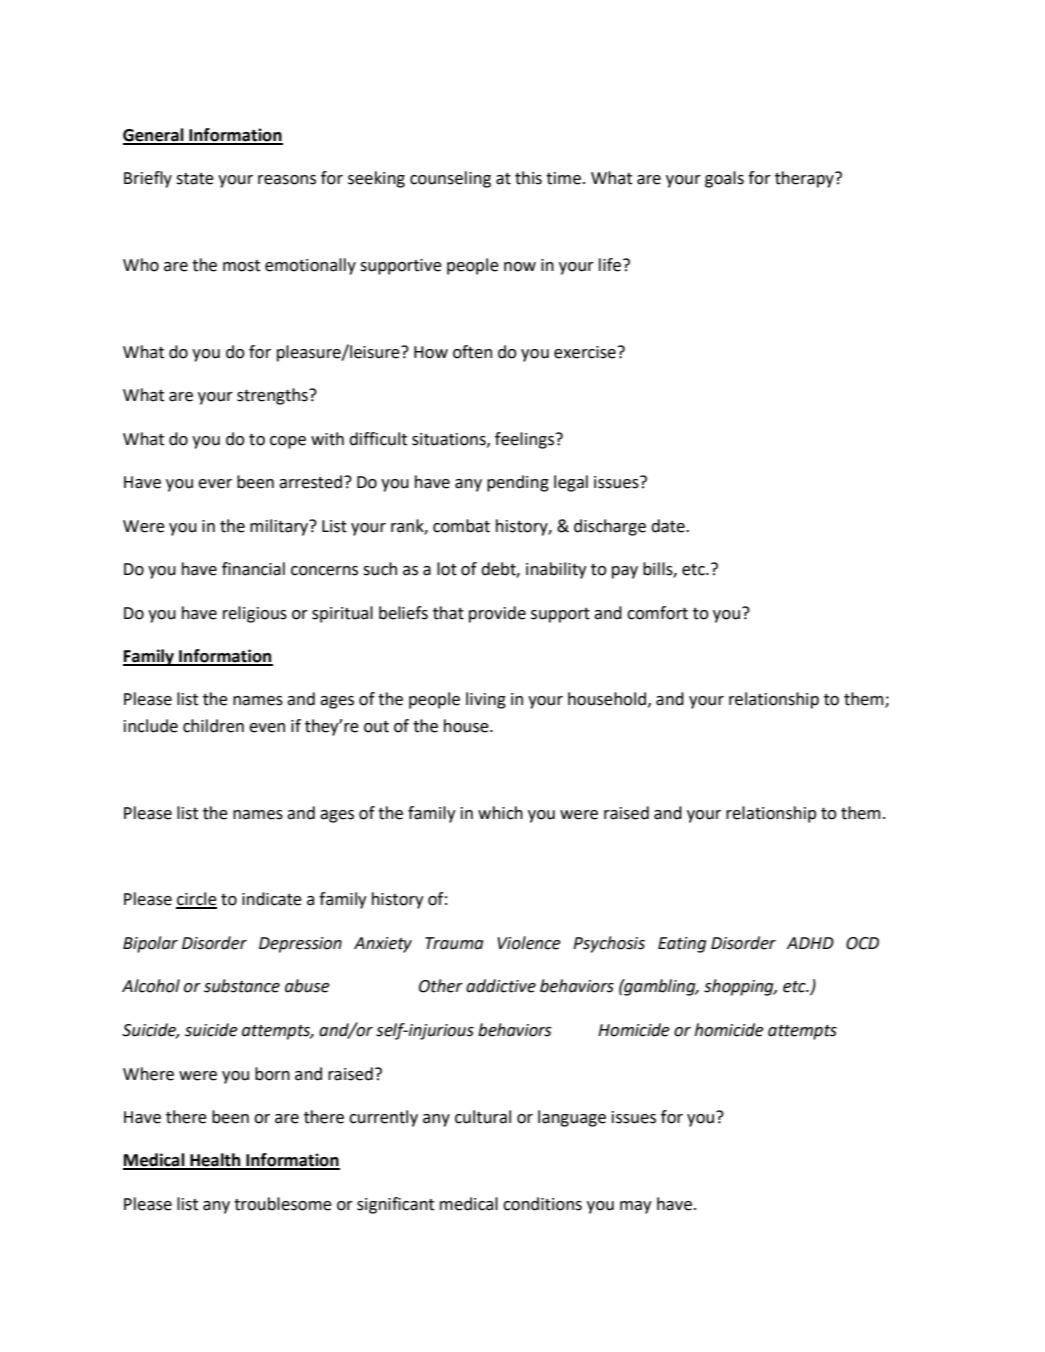 This screenshot has height=1352, width=1045. What do you see at coordinates (273, 396) in the screenshot?
I see `strengths` at bounding box center [273, 396].
